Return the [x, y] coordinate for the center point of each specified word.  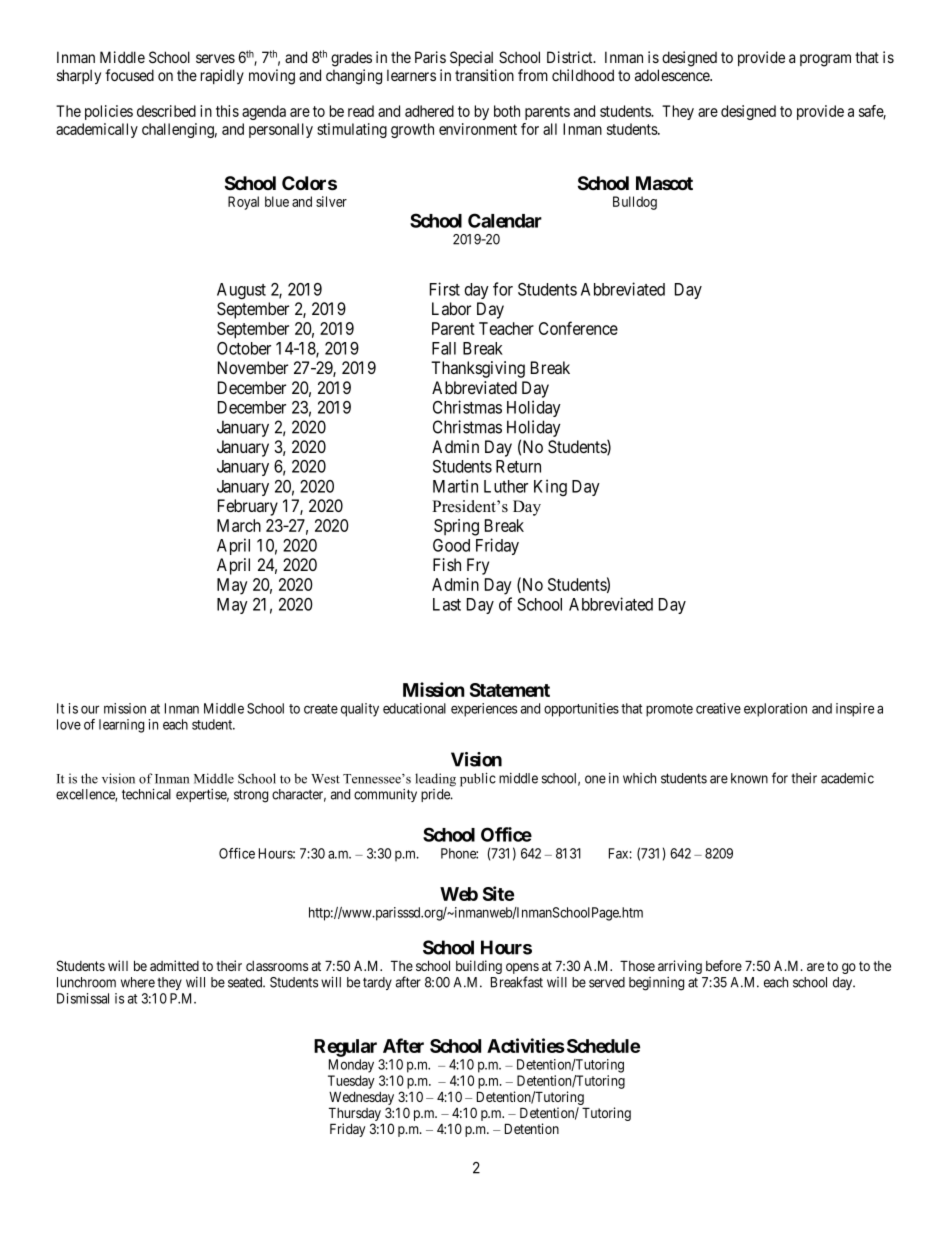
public [478, 779]
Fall [444, 348]
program [825, 60]
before [724, 965]
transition [484, 75]
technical [146, 794]
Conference [578, 328]
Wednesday [361, 1099]
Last [447, 604]
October [244, 348]
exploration [775, 710]
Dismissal [83, 998]
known [749, 778]
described [166, 111]
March [239, 525]
